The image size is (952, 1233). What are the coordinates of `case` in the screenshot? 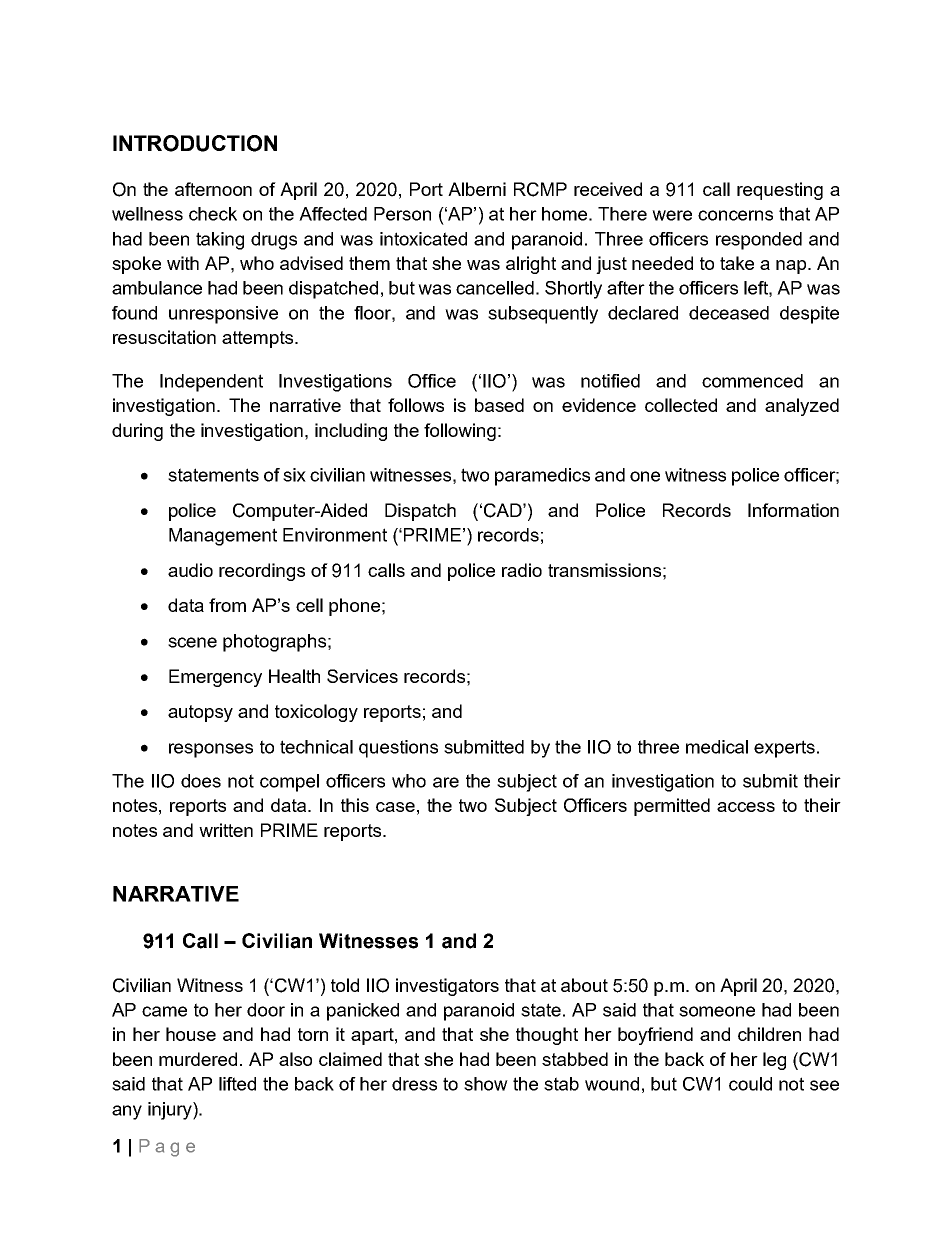 It's located at (395, 807).
